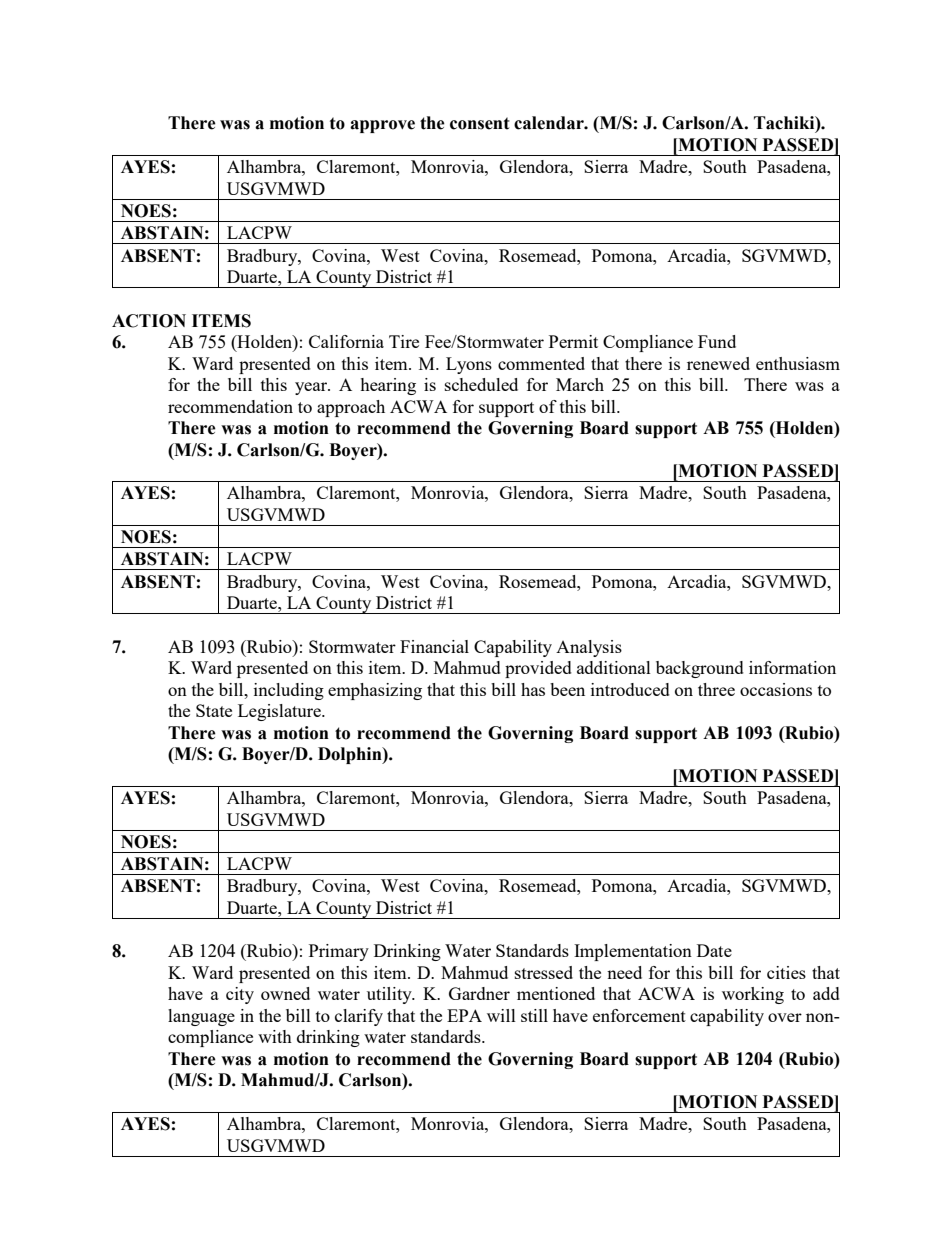 The height and width of the screenshot is (1233, 952). I want to click on working, so click(753, 995).
